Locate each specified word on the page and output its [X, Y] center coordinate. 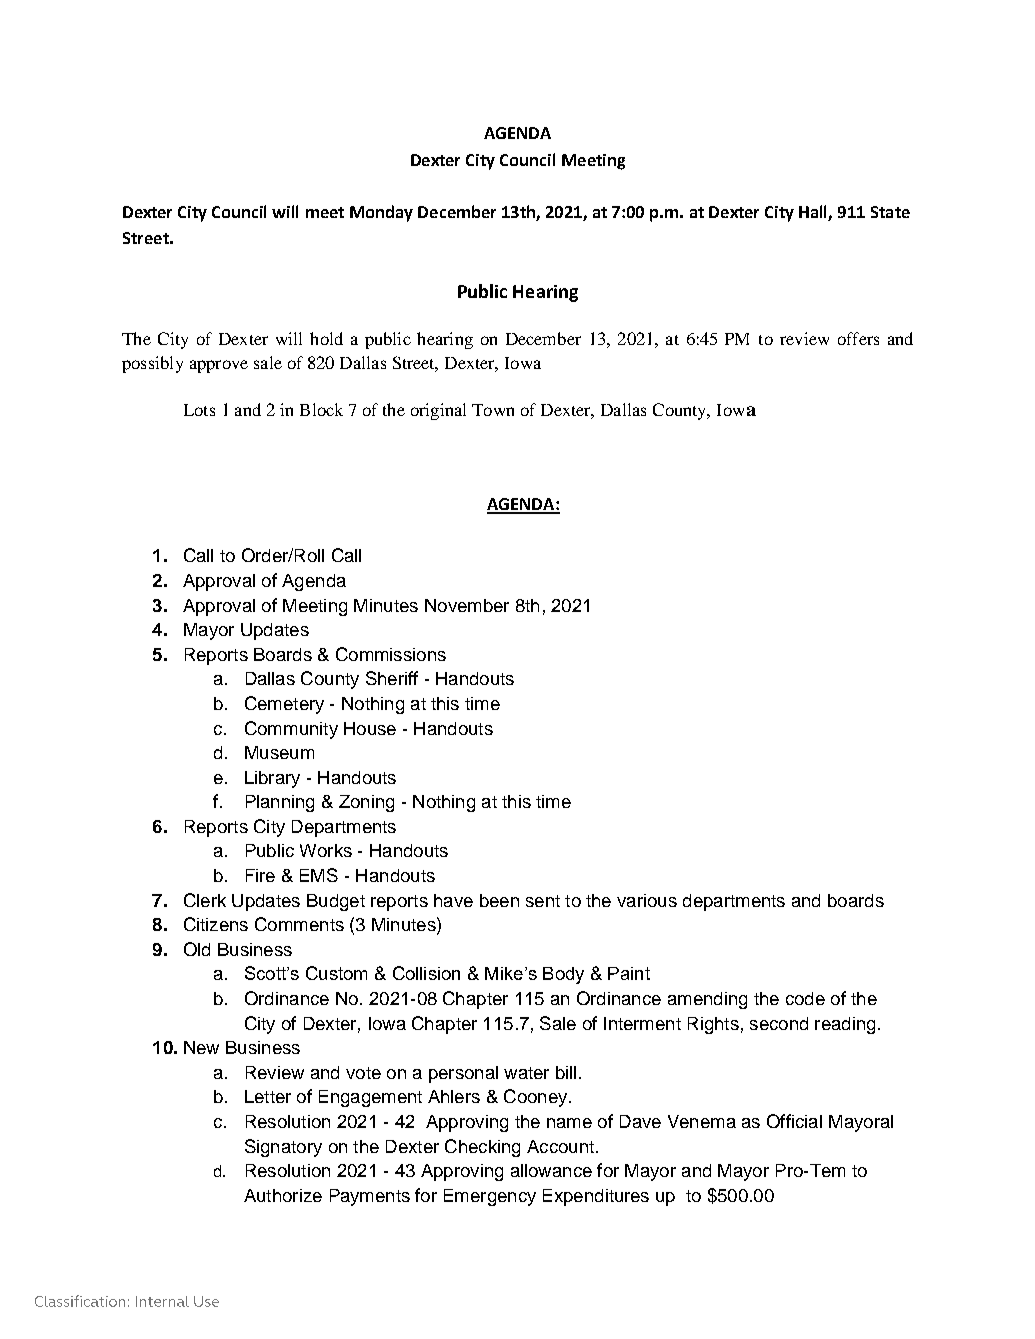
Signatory [283, 1148]
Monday [381, 213]
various [647, 900]
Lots [199, 410]
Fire [260, 875]
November [467, 605]
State [890, 212]
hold [326, 338]
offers [858, 338]
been [499, 900]
